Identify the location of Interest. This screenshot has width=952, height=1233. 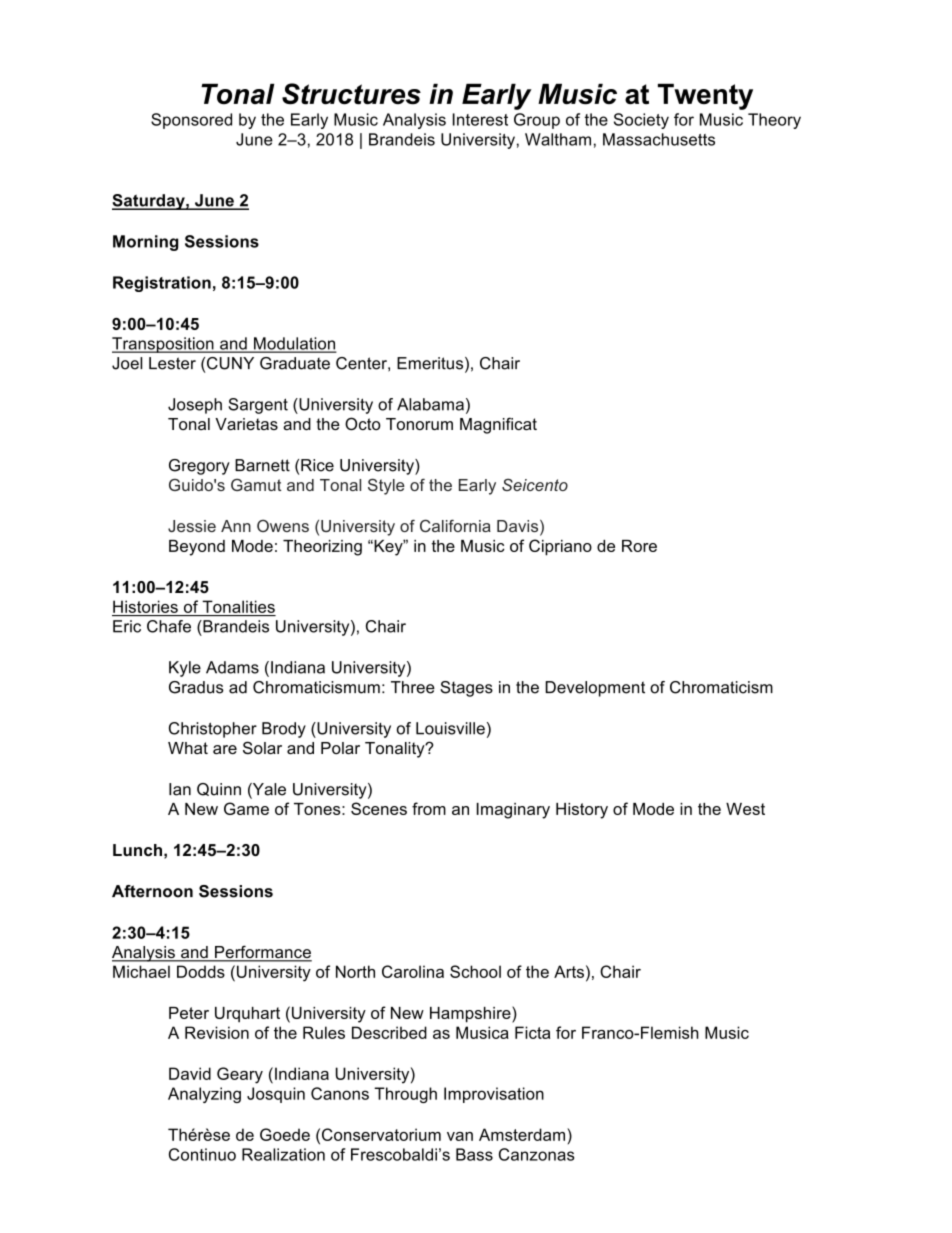
(480, 119).
